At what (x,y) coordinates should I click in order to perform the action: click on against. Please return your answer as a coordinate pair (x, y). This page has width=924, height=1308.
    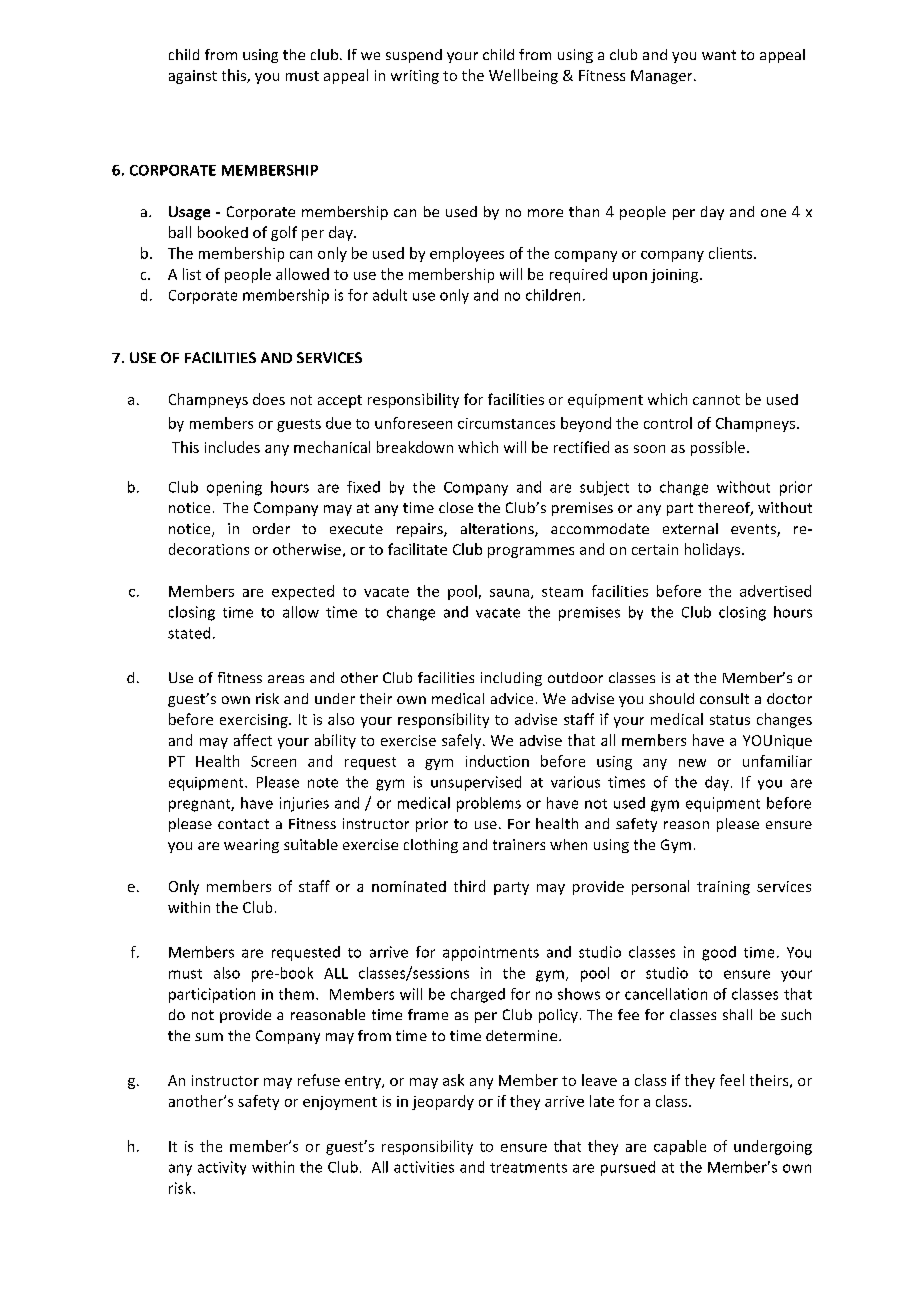
    Looking at the image, I should click on (193, 77).
